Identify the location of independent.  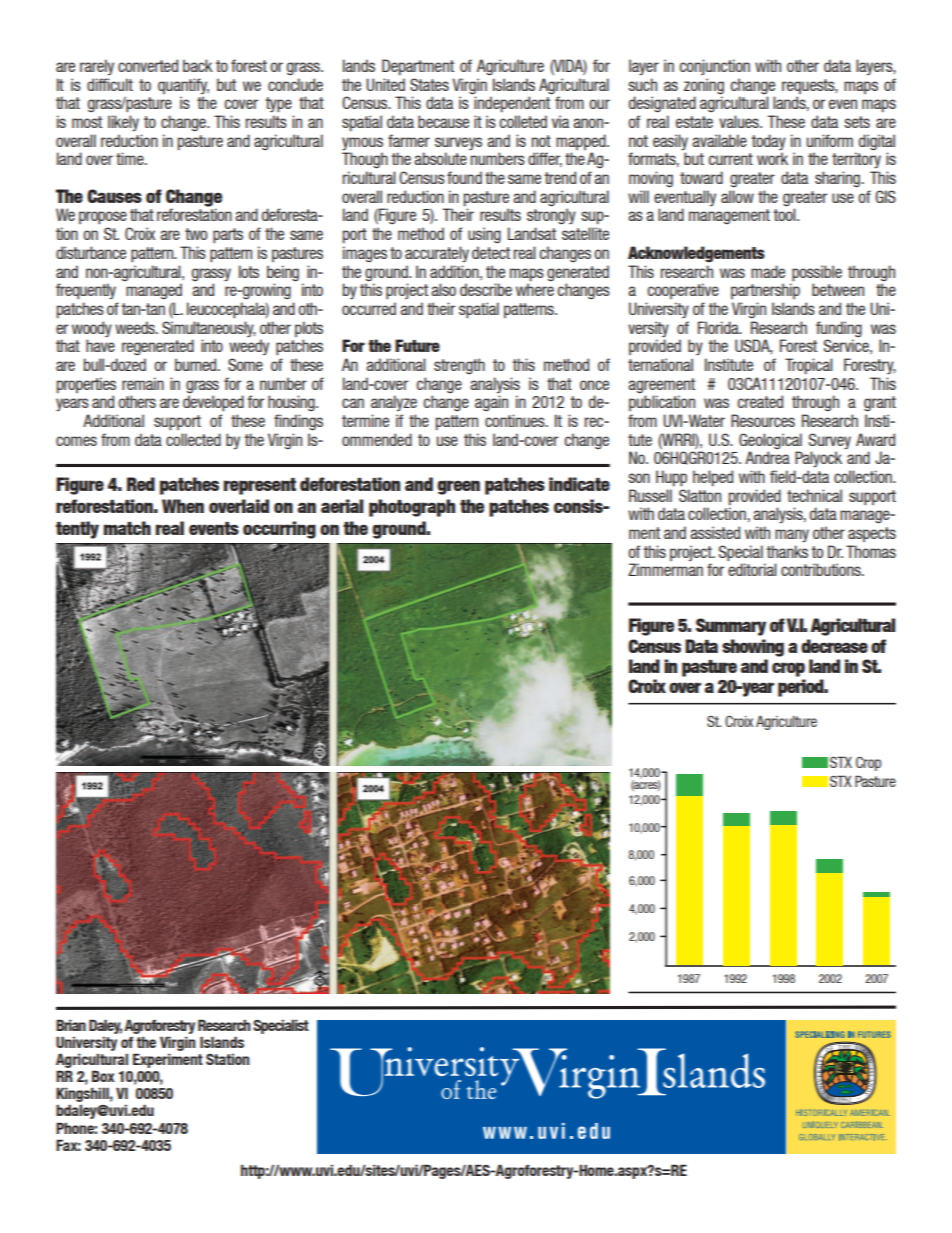
(512, 104).
